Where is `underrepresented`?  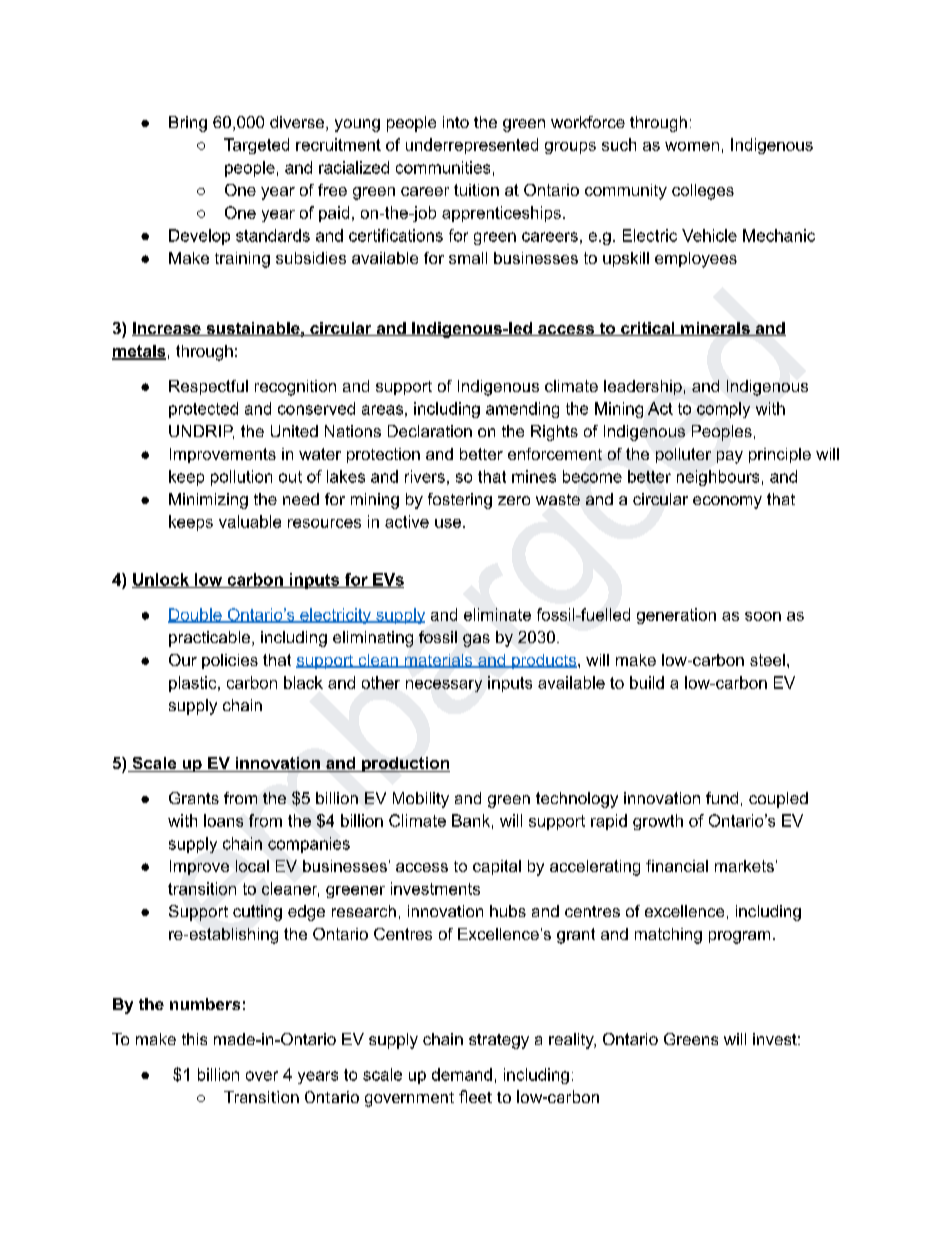
underrepresented is located at coordinates (472, 146).
